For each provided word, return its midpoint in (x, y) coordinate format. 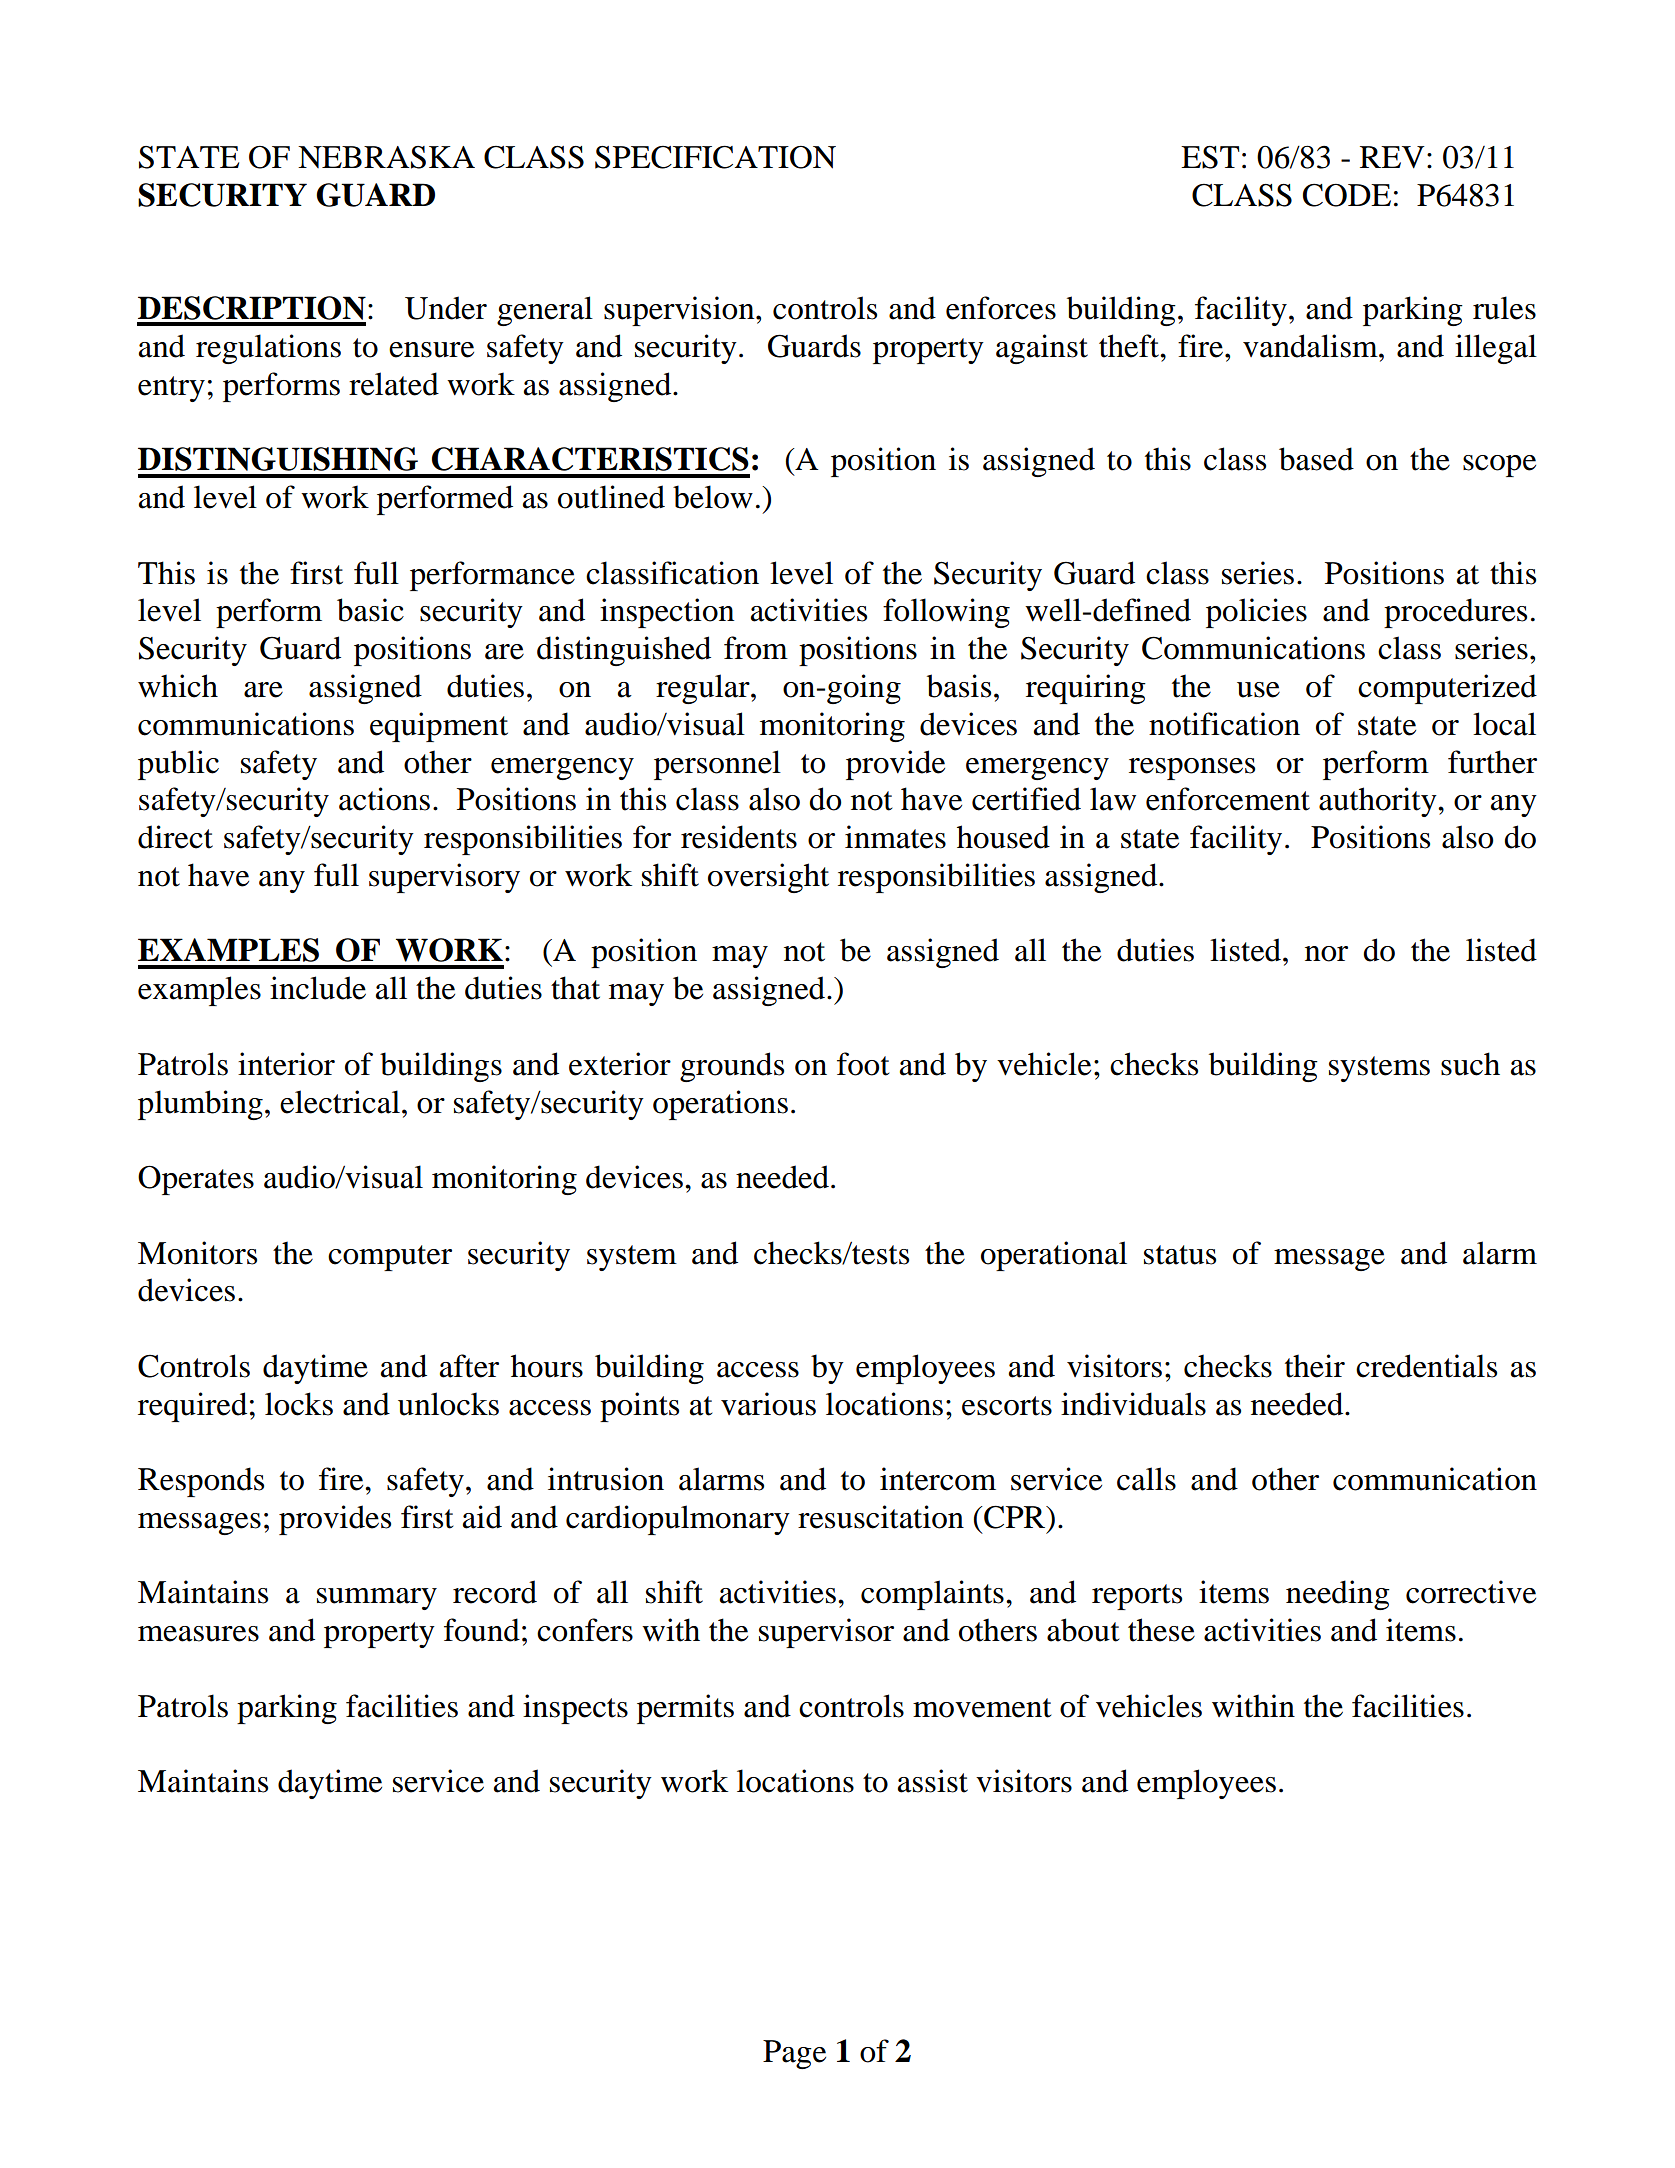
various (768, 1404)
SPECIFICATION (715, 157)
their (1315, 1366)
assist (933, 1781)
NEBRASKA (386, 157)
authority (1379, 802)
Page (794, 2054)
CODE (1347, 195)
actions (384, 799)
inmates (895, 837)
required (192, 1407)
